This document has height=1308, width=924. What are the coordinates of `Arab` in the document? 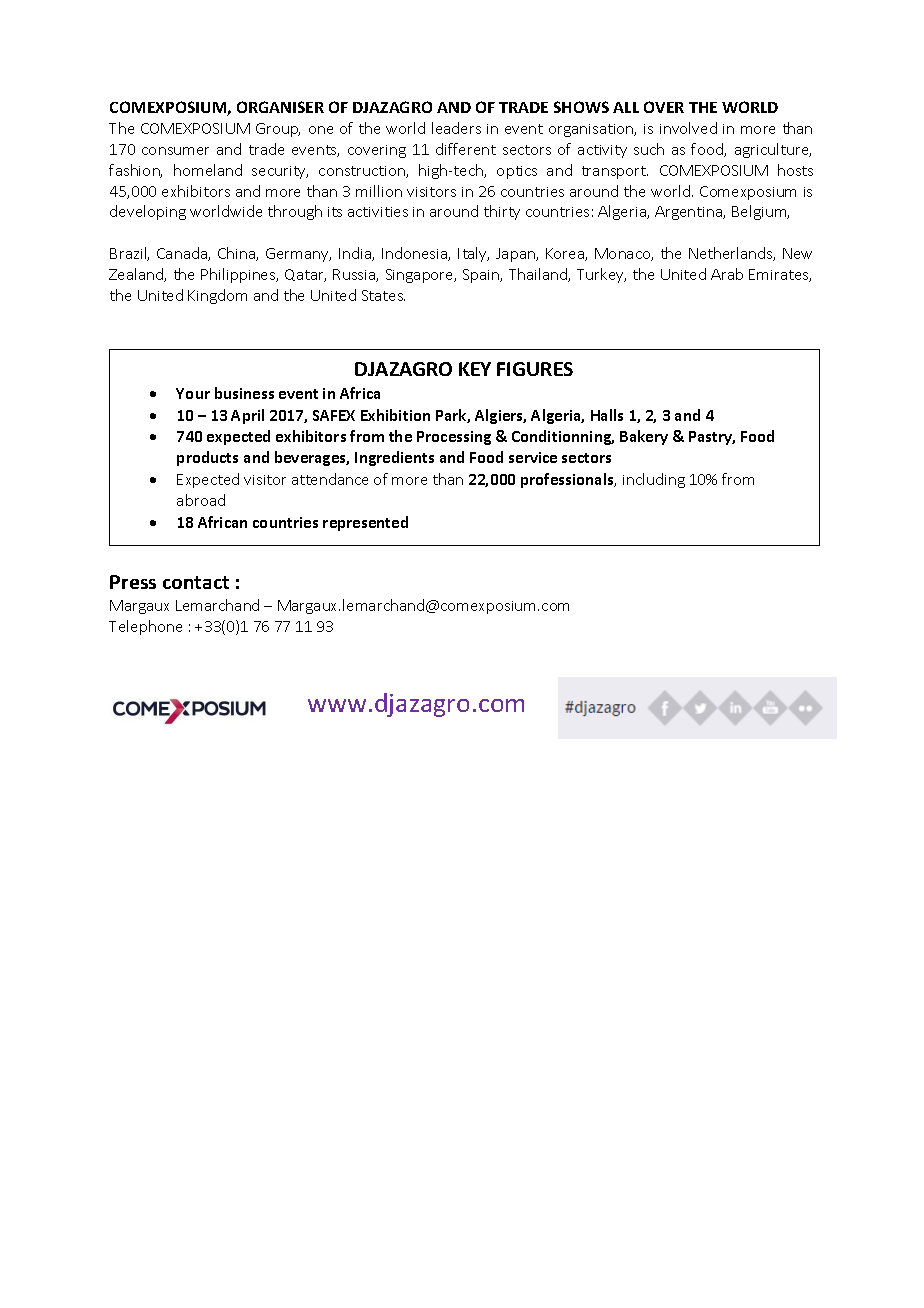 It's located at (727, 274).
